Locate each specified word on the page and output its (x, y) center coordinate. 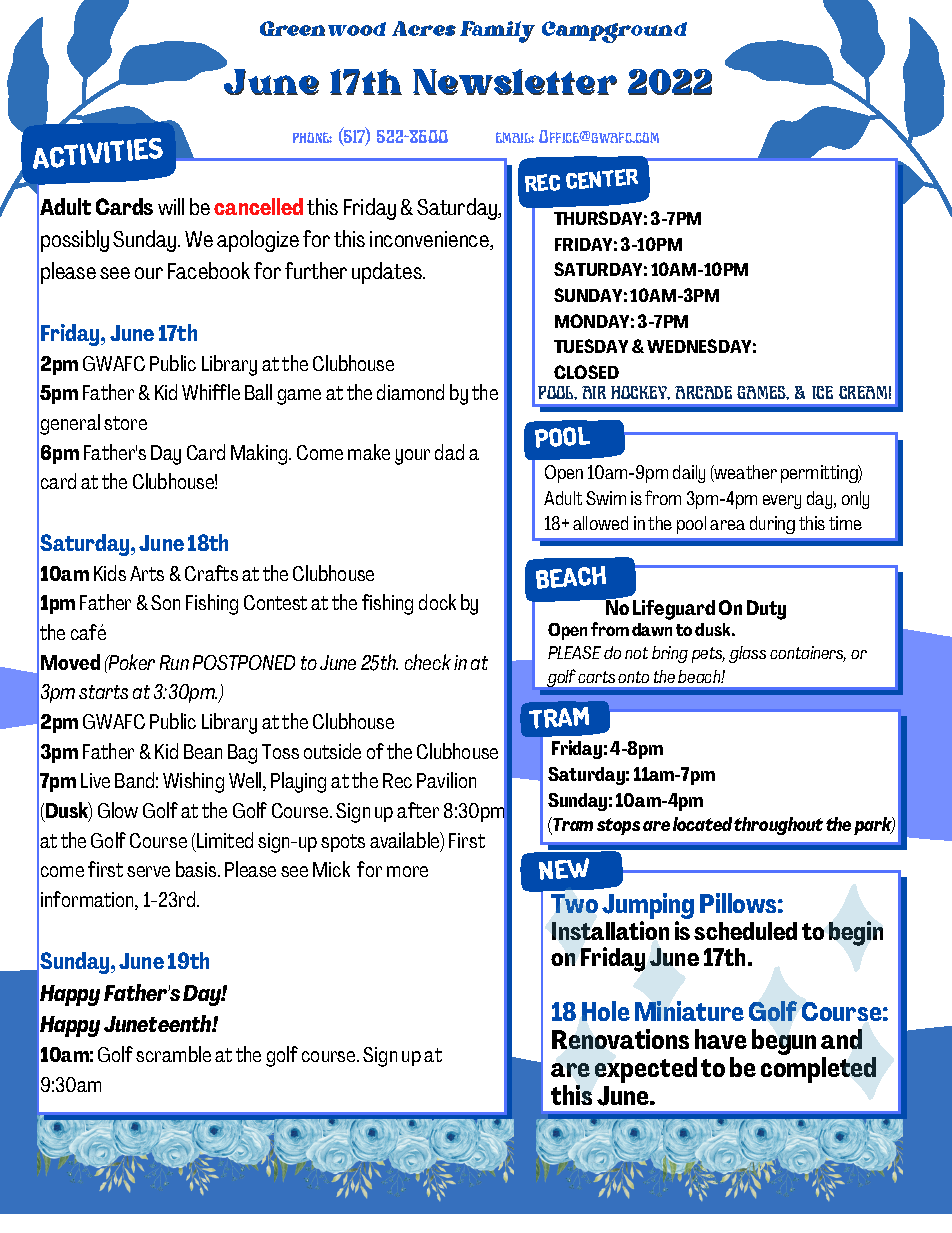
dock (437, 602)
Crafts (211, 573)
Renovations (620, 1039)
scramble (173, 1054)
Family (497, 32)
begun (784, 1042)
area (727, 525)
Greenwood (323, 28)
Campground (614, 32)
